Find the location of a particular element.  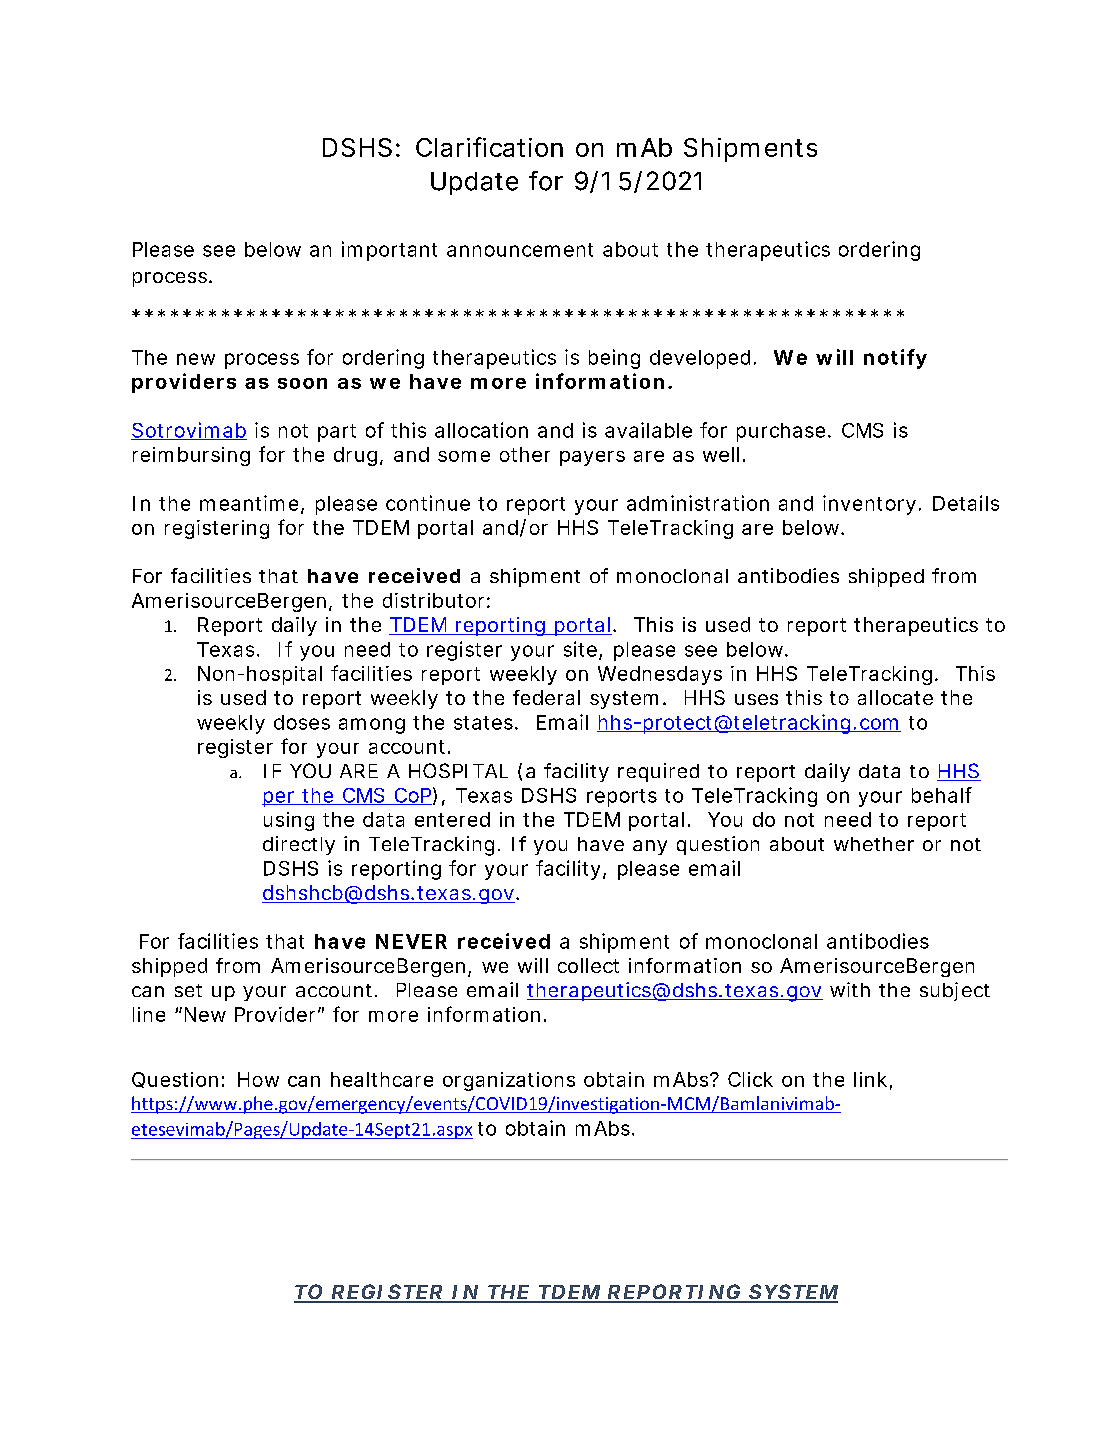

announcement is located at coordinates (520, 250).
